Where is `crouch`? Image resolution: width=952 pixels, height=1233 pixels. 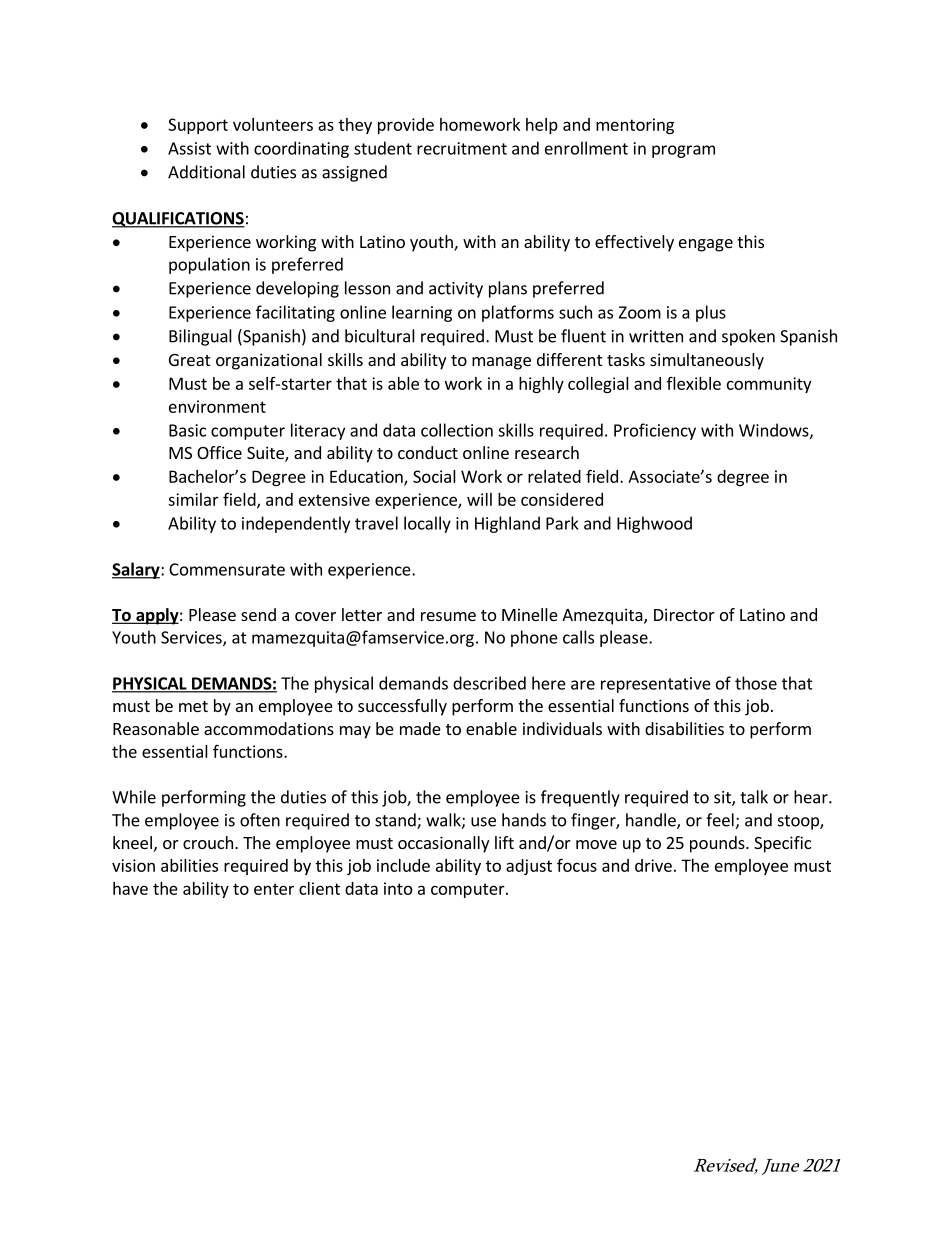
crouch is located at coordinates (208, 842).
